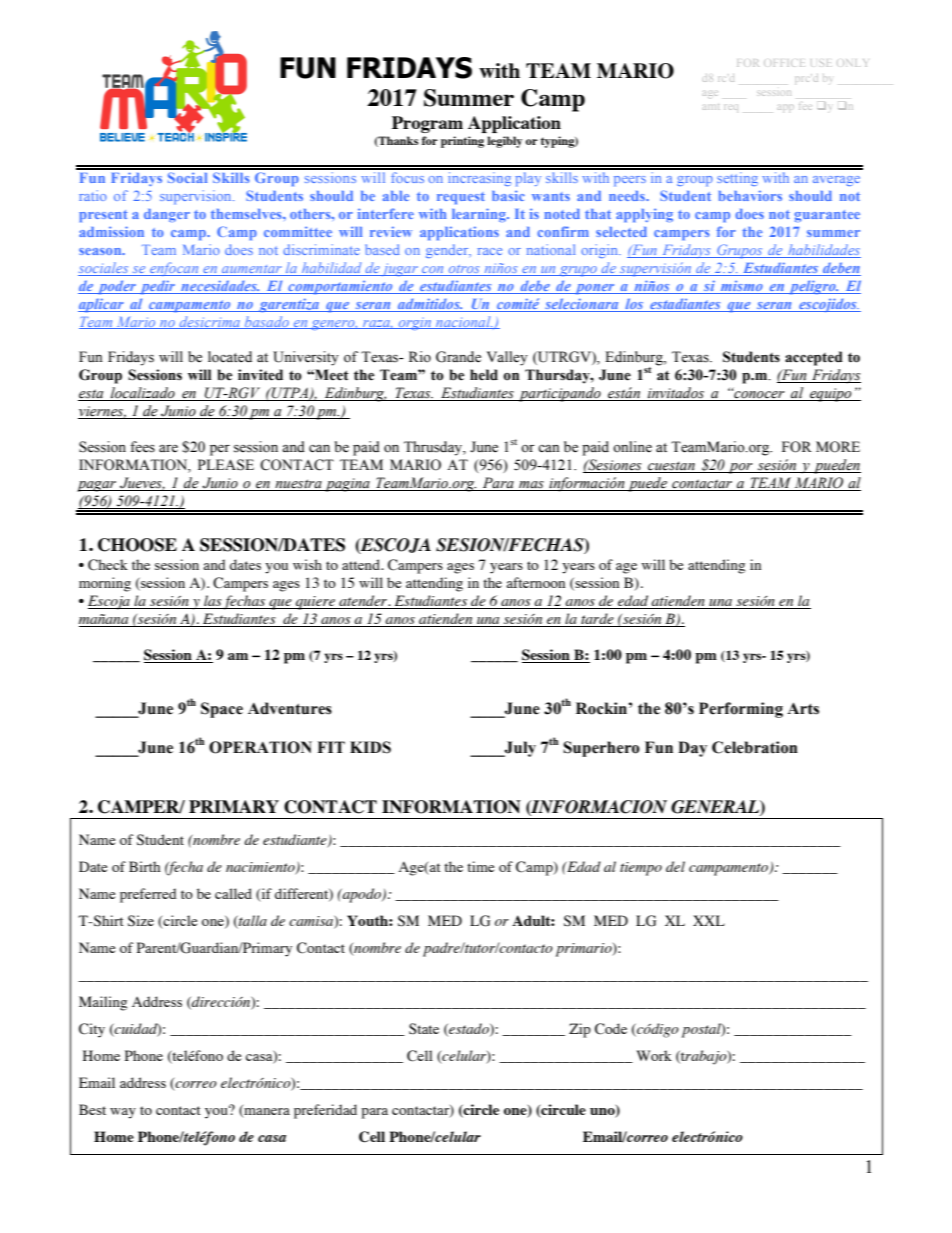 This document has height=1233, width=952. What do you see at coordinates (123, 1113) in the document?
I see `way` at bounding box center [123, 1113].
